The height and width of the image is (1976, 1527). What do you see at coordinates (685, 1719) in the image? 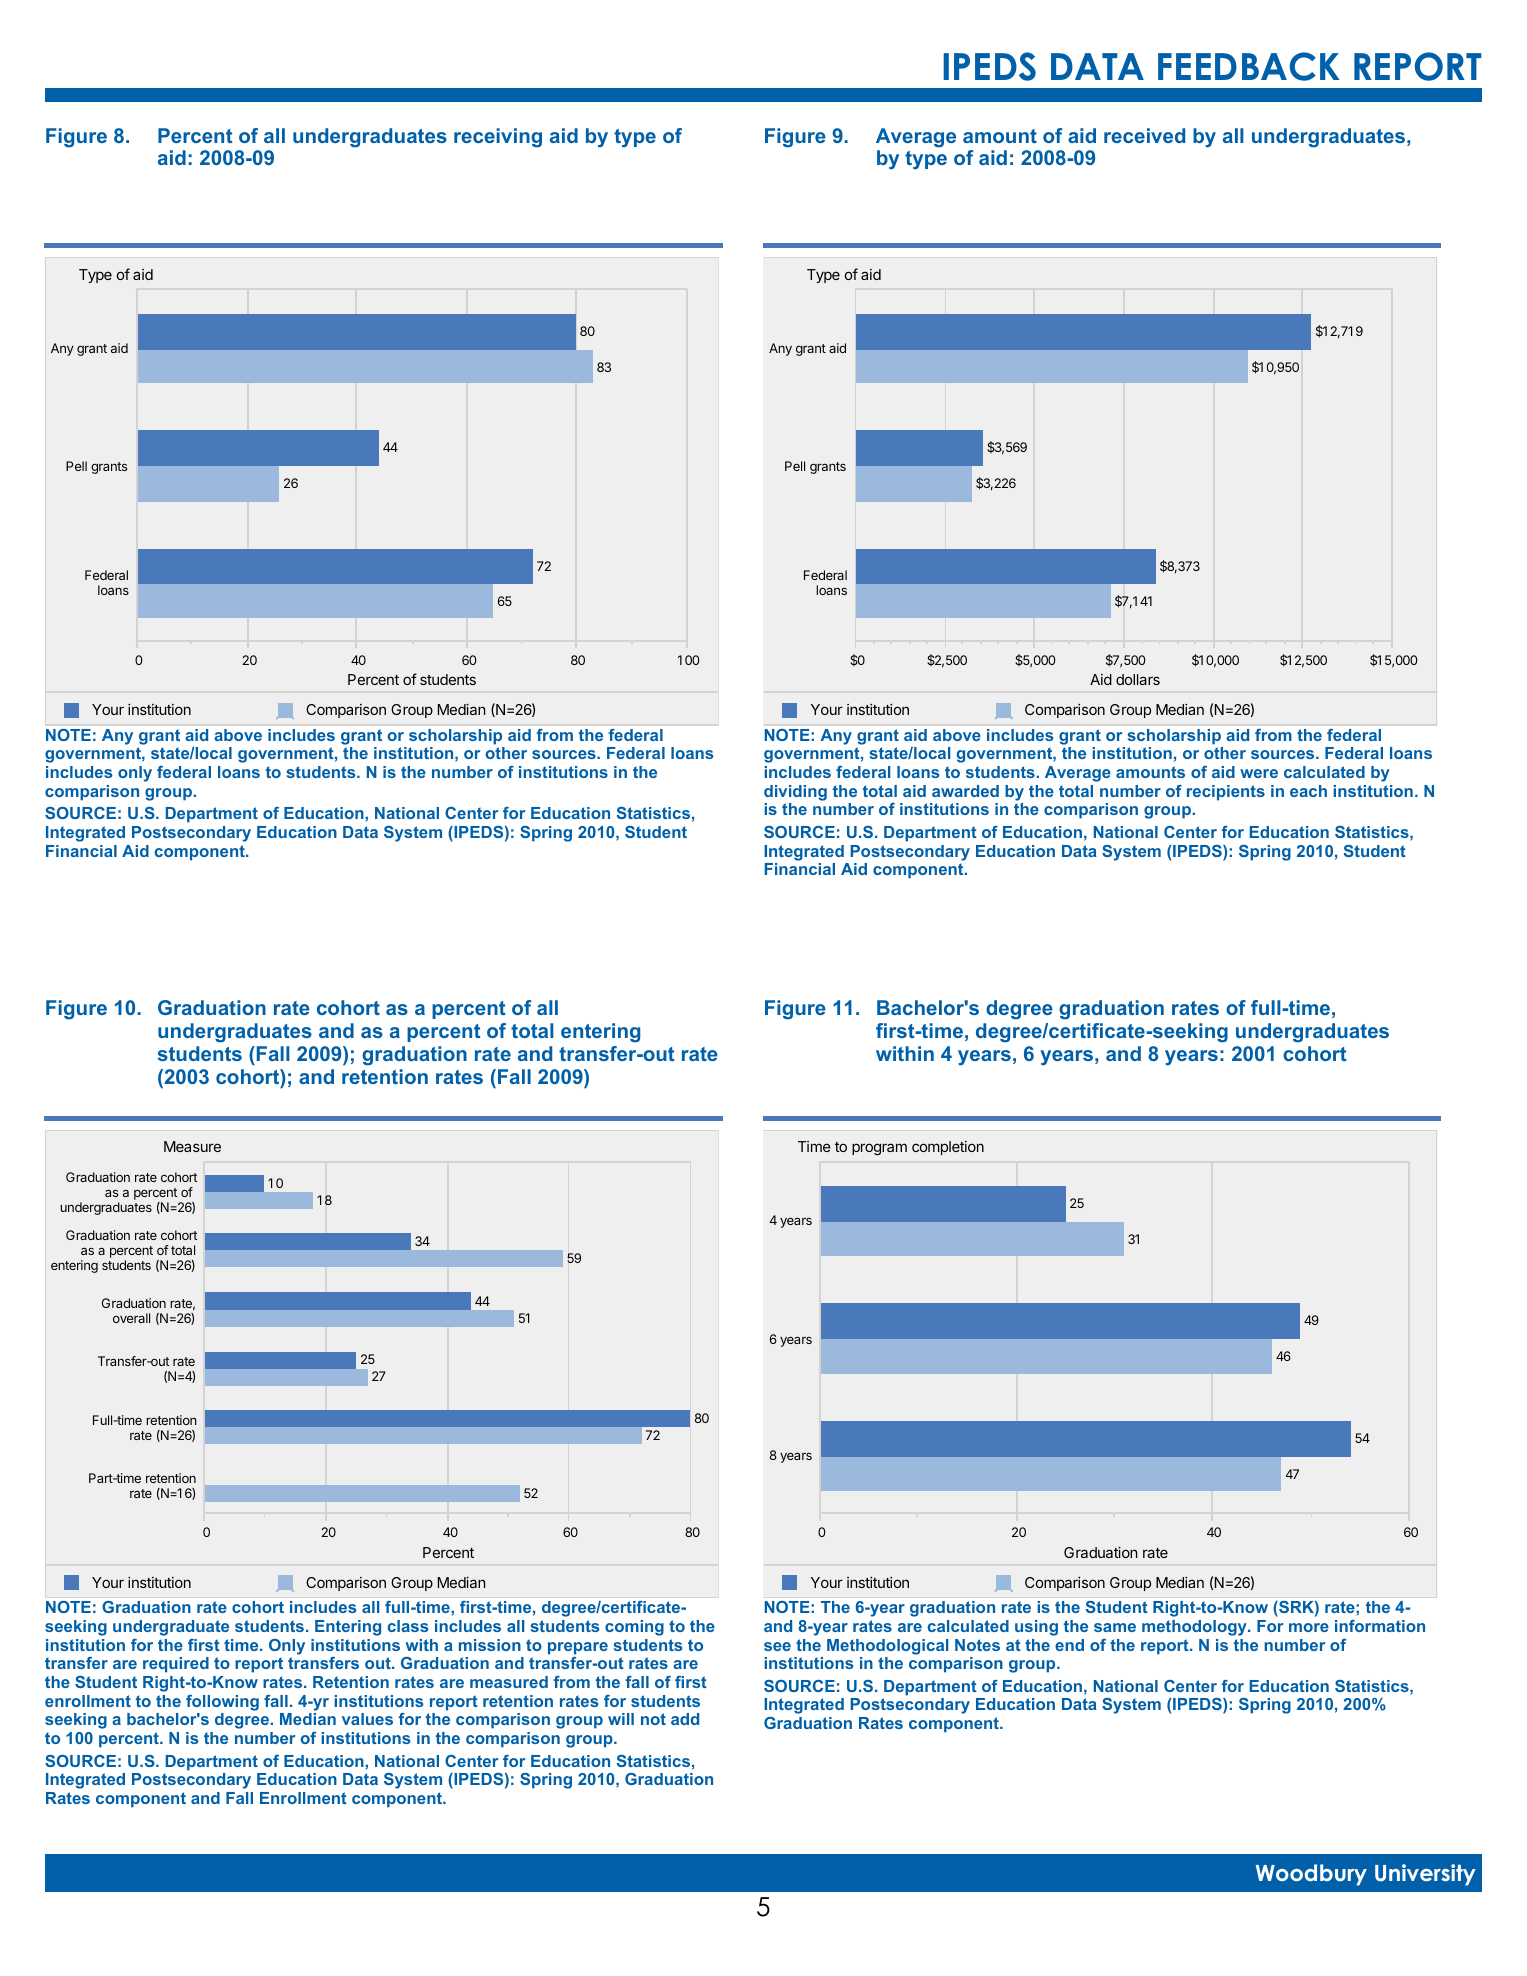
I see `add` at bounding box center [685, 1719].
